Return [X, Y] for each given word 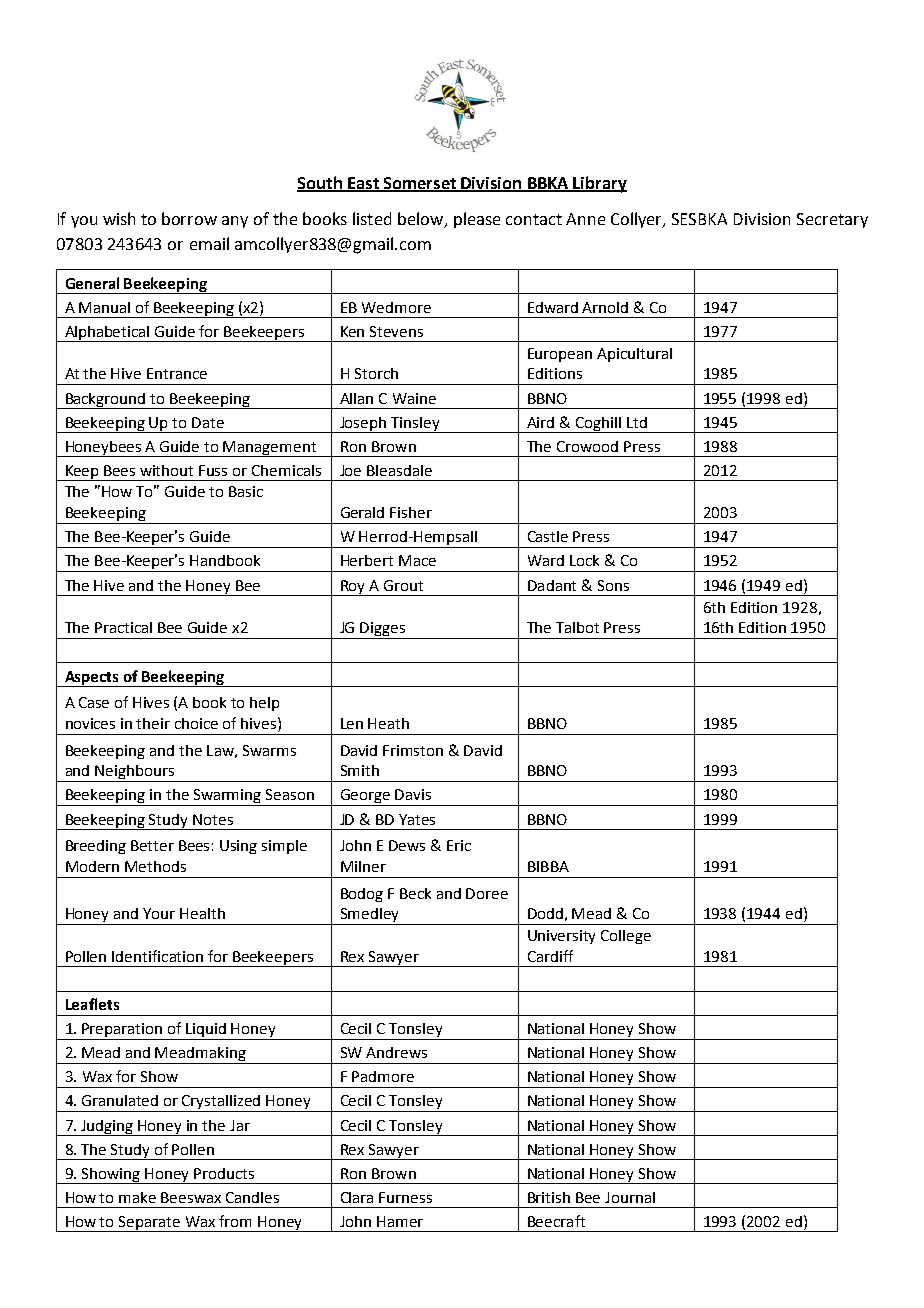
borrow [189, 218]
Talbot [577, 627]
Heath [388, 723]
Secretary [832, 220]
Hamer [400, 1221]
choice [196, 723]
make [137, 1197]
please [477, 220]
